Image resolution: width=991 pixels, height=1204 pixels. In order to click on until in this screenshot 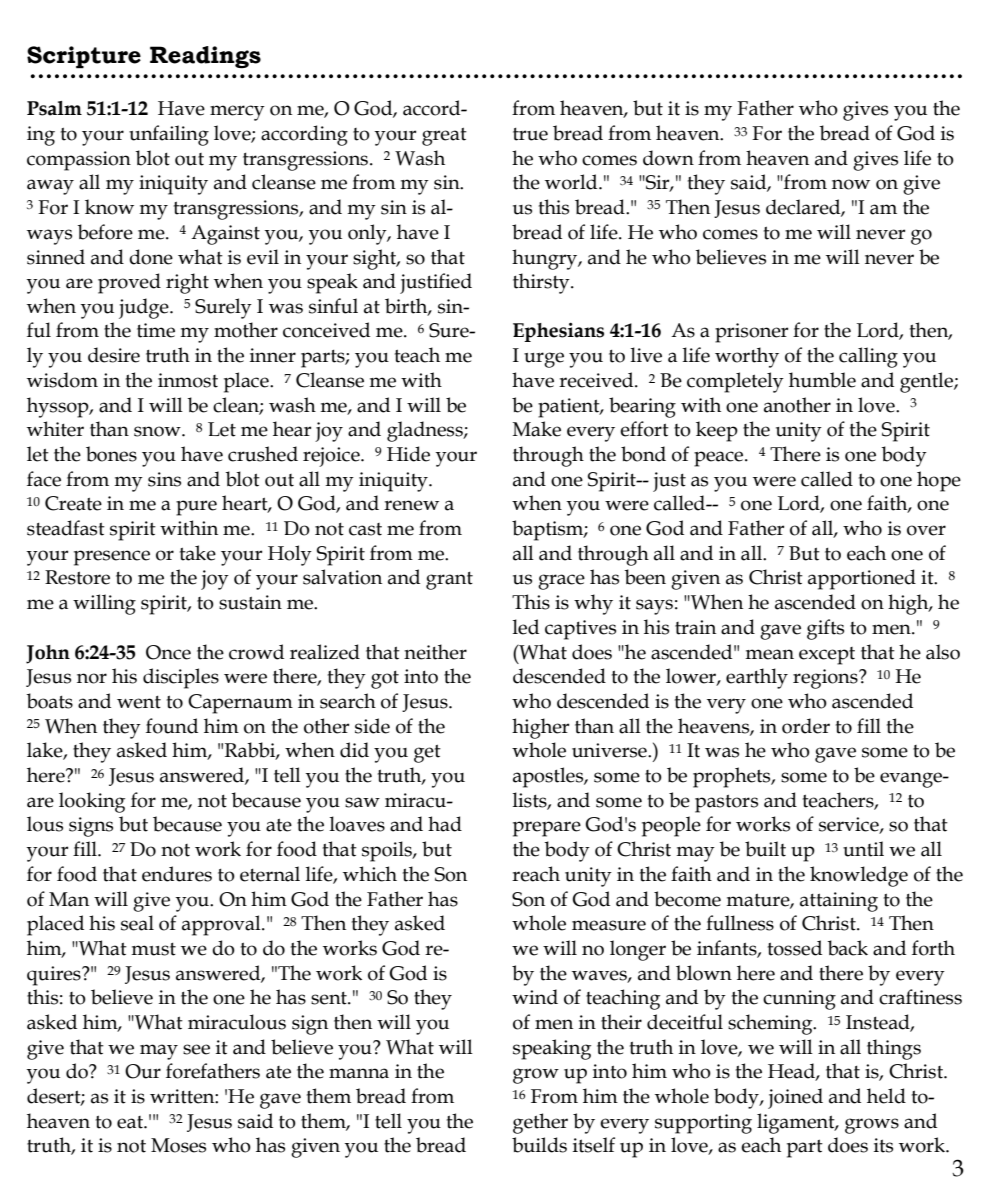, I will do `click(863, 849)`.
